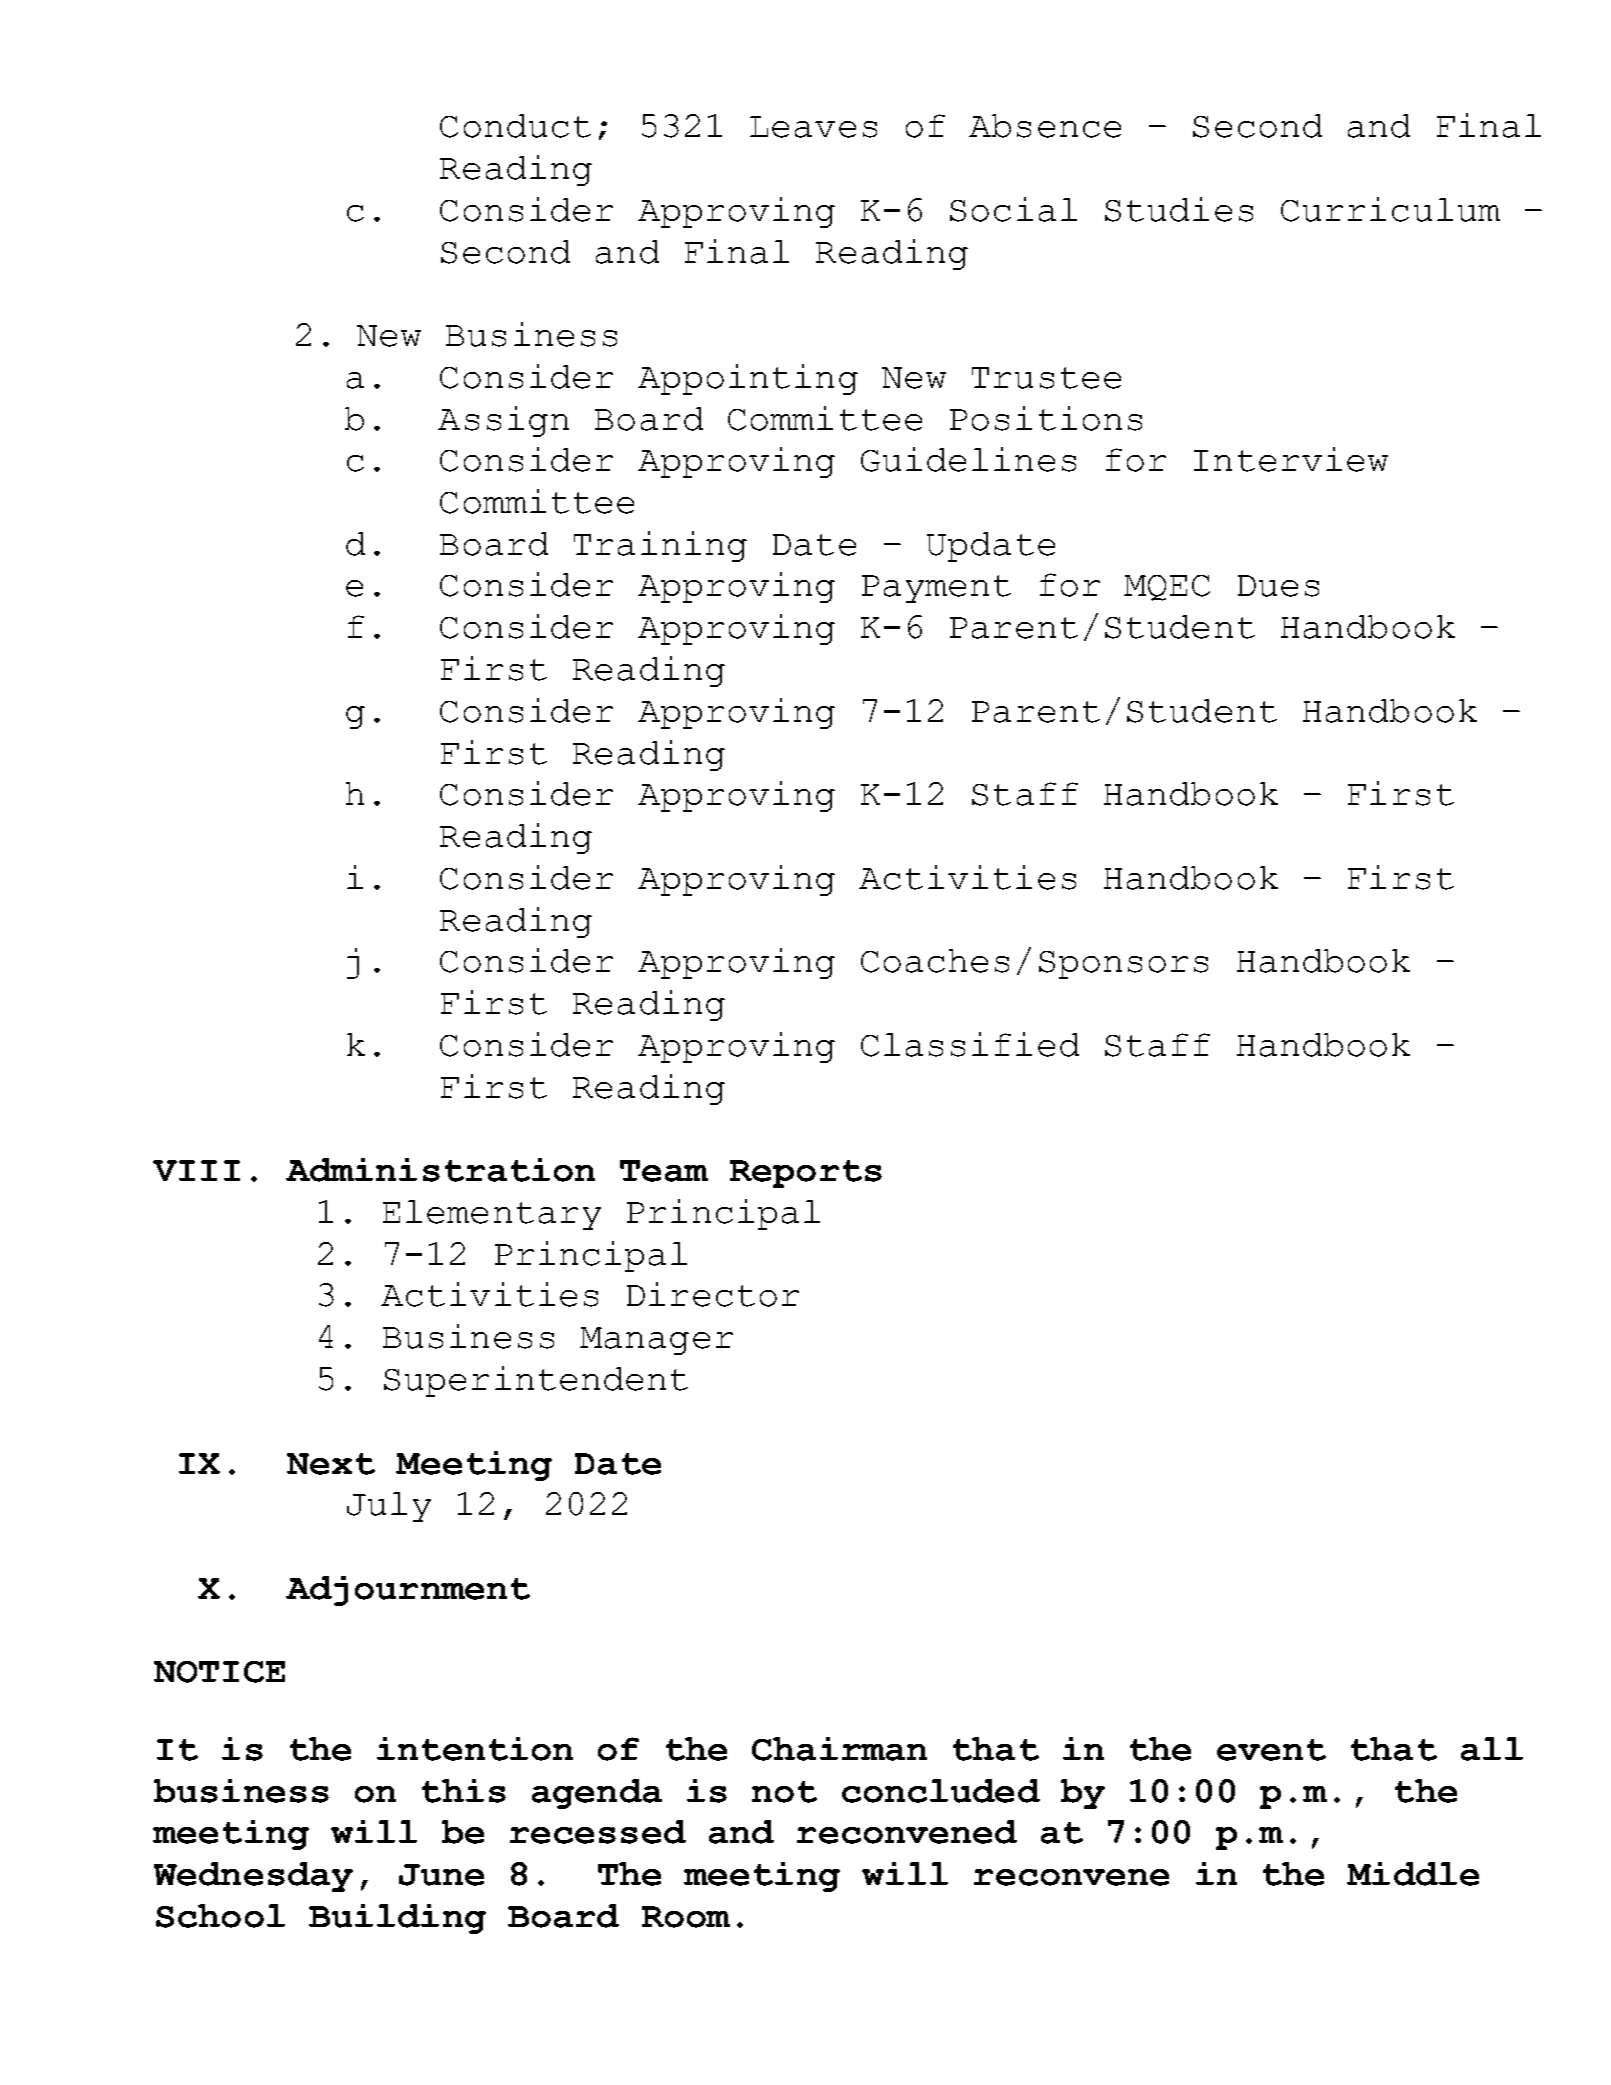  I want to click on Administration, so click(440, 1170).
